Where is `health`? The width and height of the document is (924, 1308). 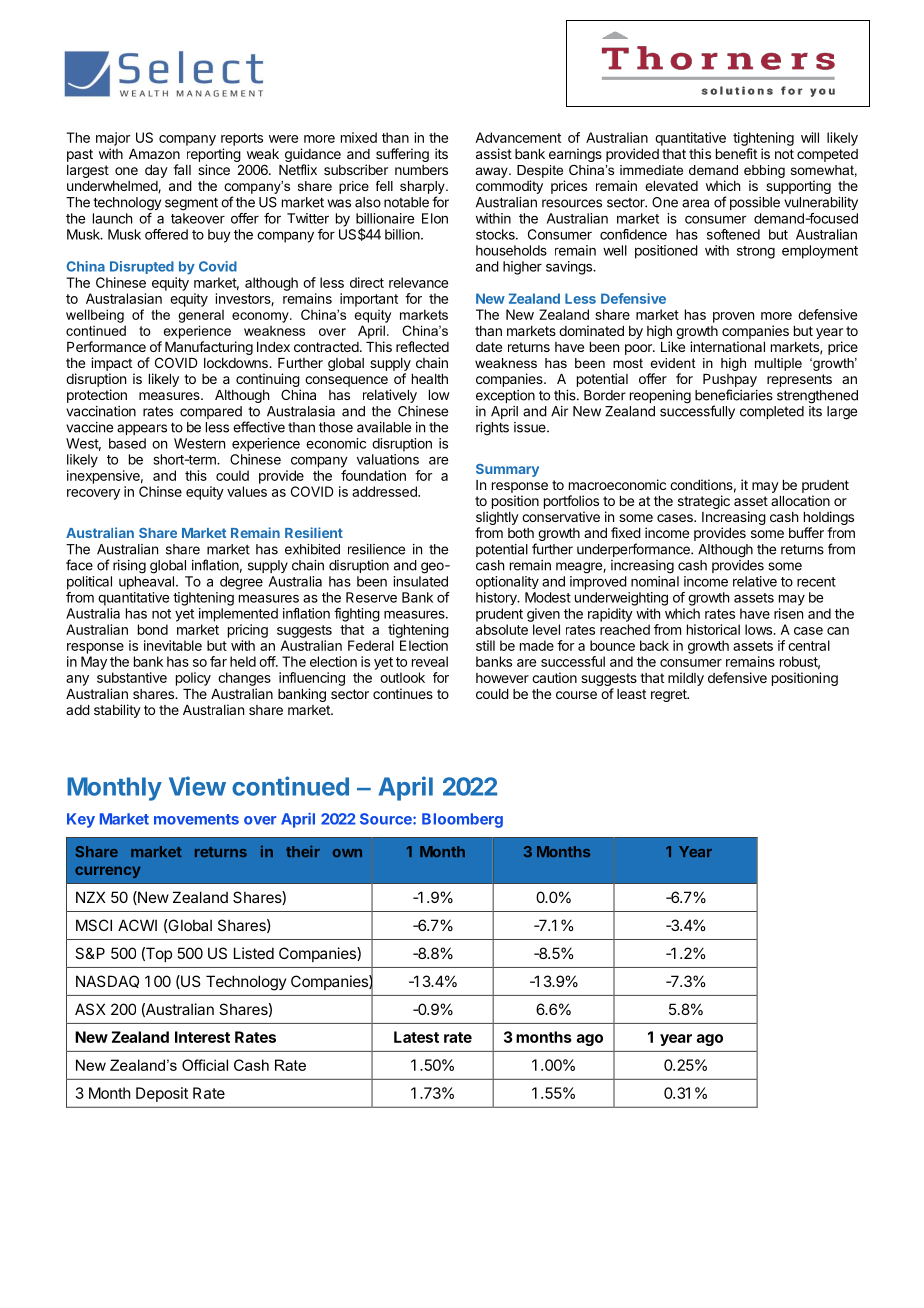 health is located at coordinates (430, 379).
